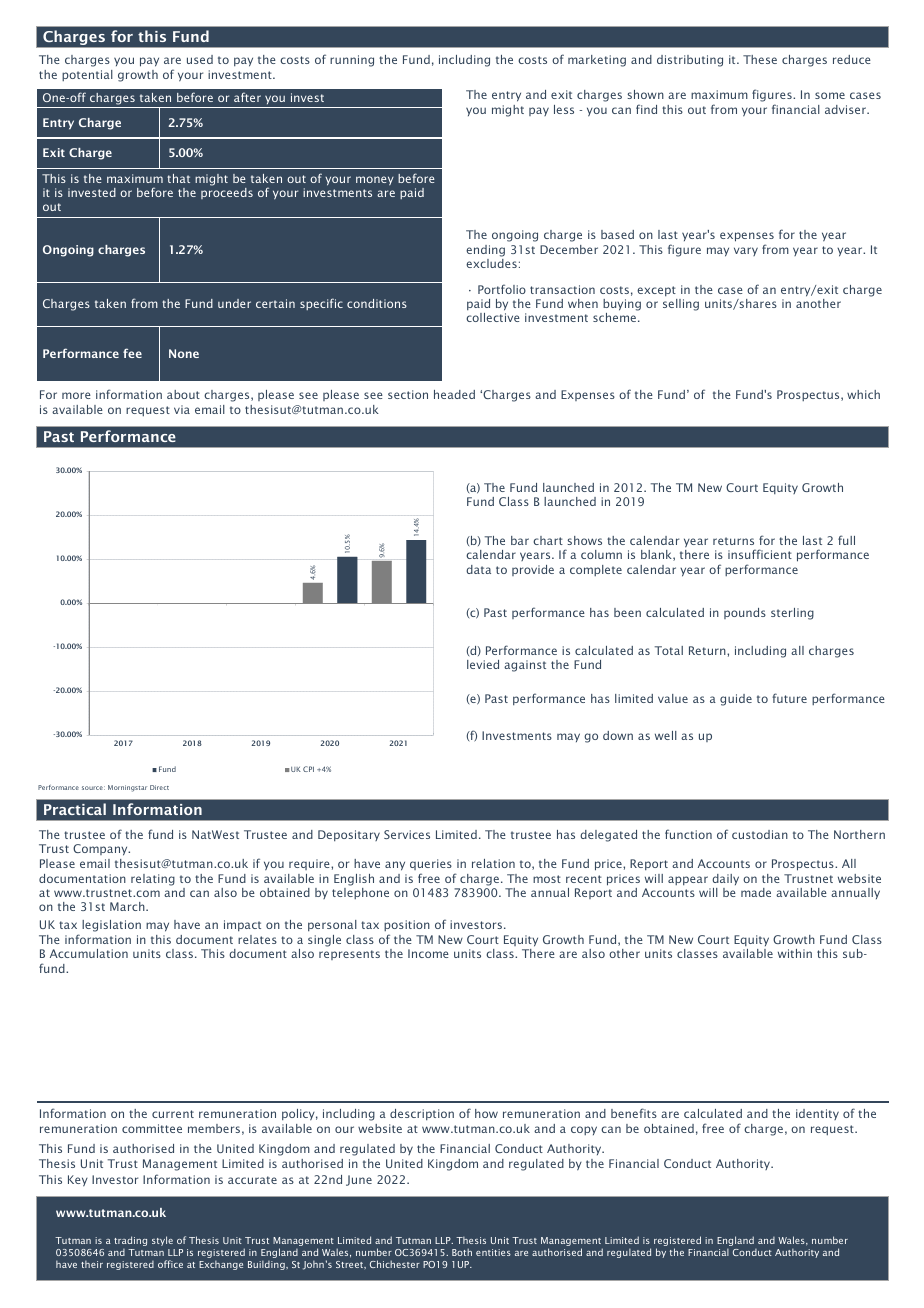 The height and width of the document is (1308, 924). I want to click on levied, so click(483, 664).
